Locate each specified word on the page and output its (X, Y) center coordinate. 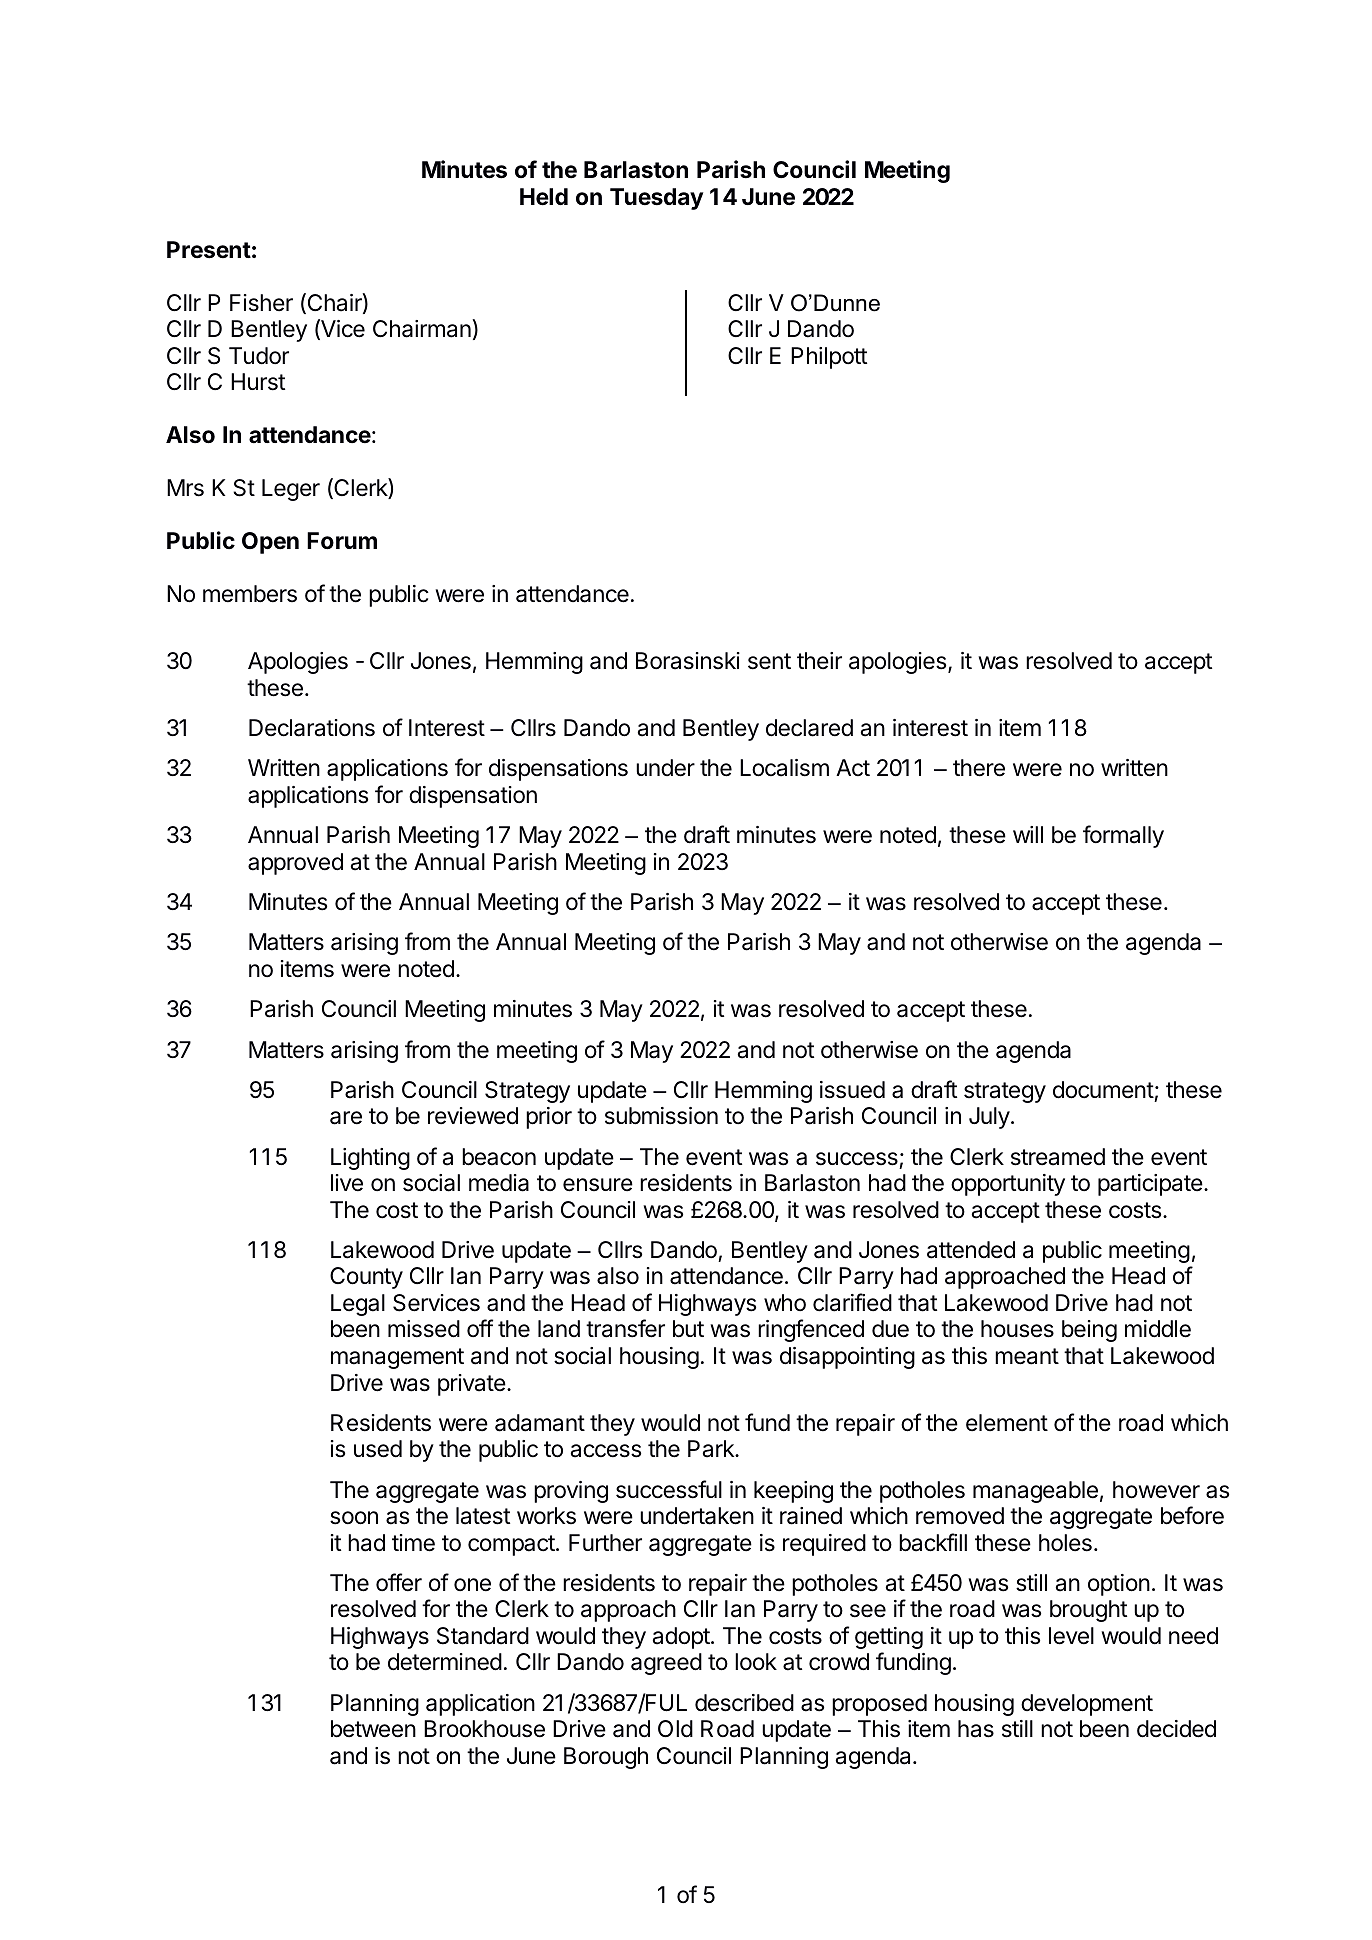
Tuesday (656, 199)
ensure (598, 1185)
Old (675, 1729)
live (347, 1183)
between (373, 1729)
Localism (784, 768)
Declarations (312, 728)
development (1087, 1705)
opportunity (1008, 1185)
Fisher (261, 303)
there (979, 768)
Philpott (829, 358)
